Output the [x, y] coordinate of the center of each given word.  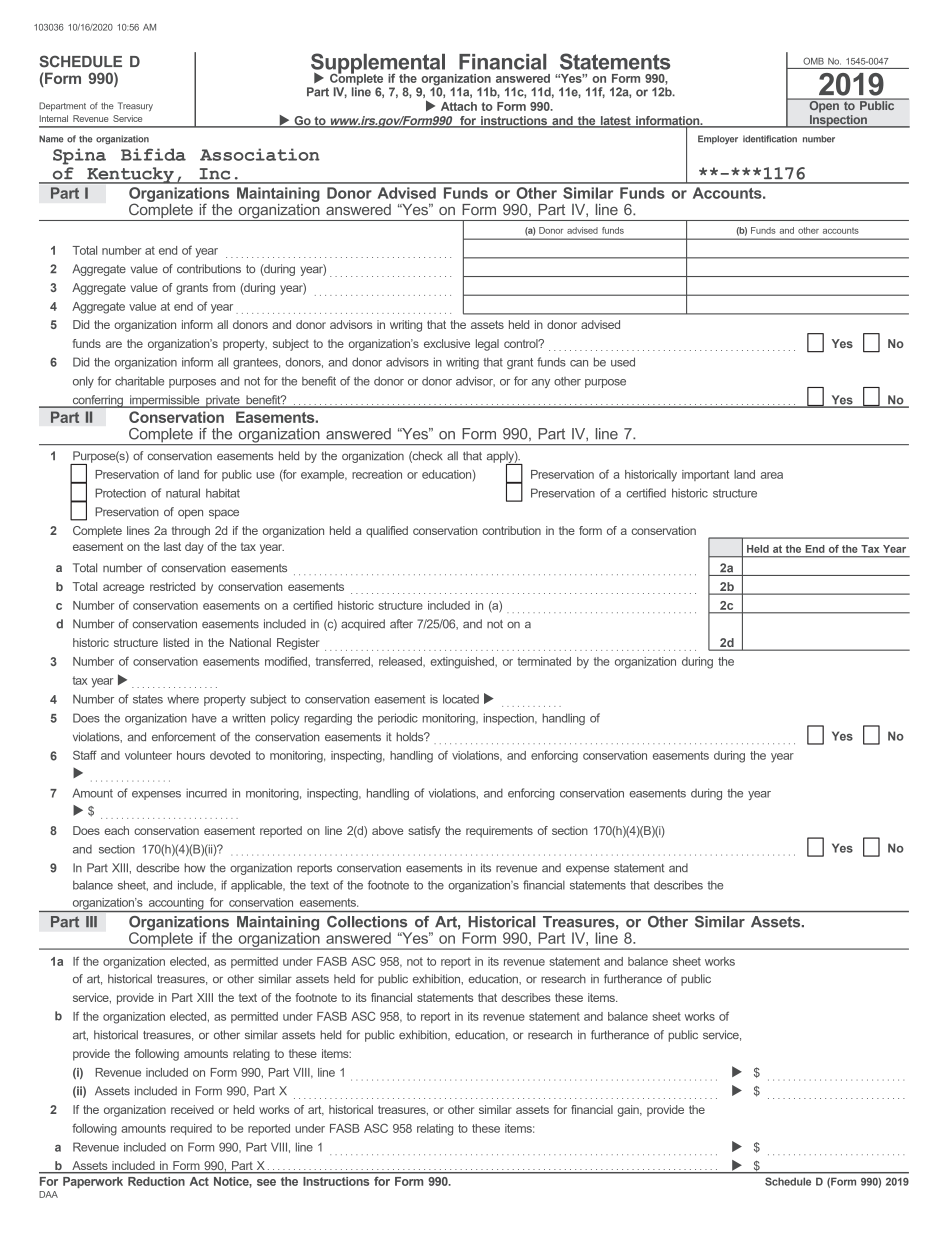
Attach [459, 106]
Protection [120, 493]
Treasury [135, 106]
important [705, 475]
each [116, 830]
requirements [499, 832]
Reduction [156, 1181]
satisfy [424, 832]
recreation [377, 474]
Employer [718, 139]
